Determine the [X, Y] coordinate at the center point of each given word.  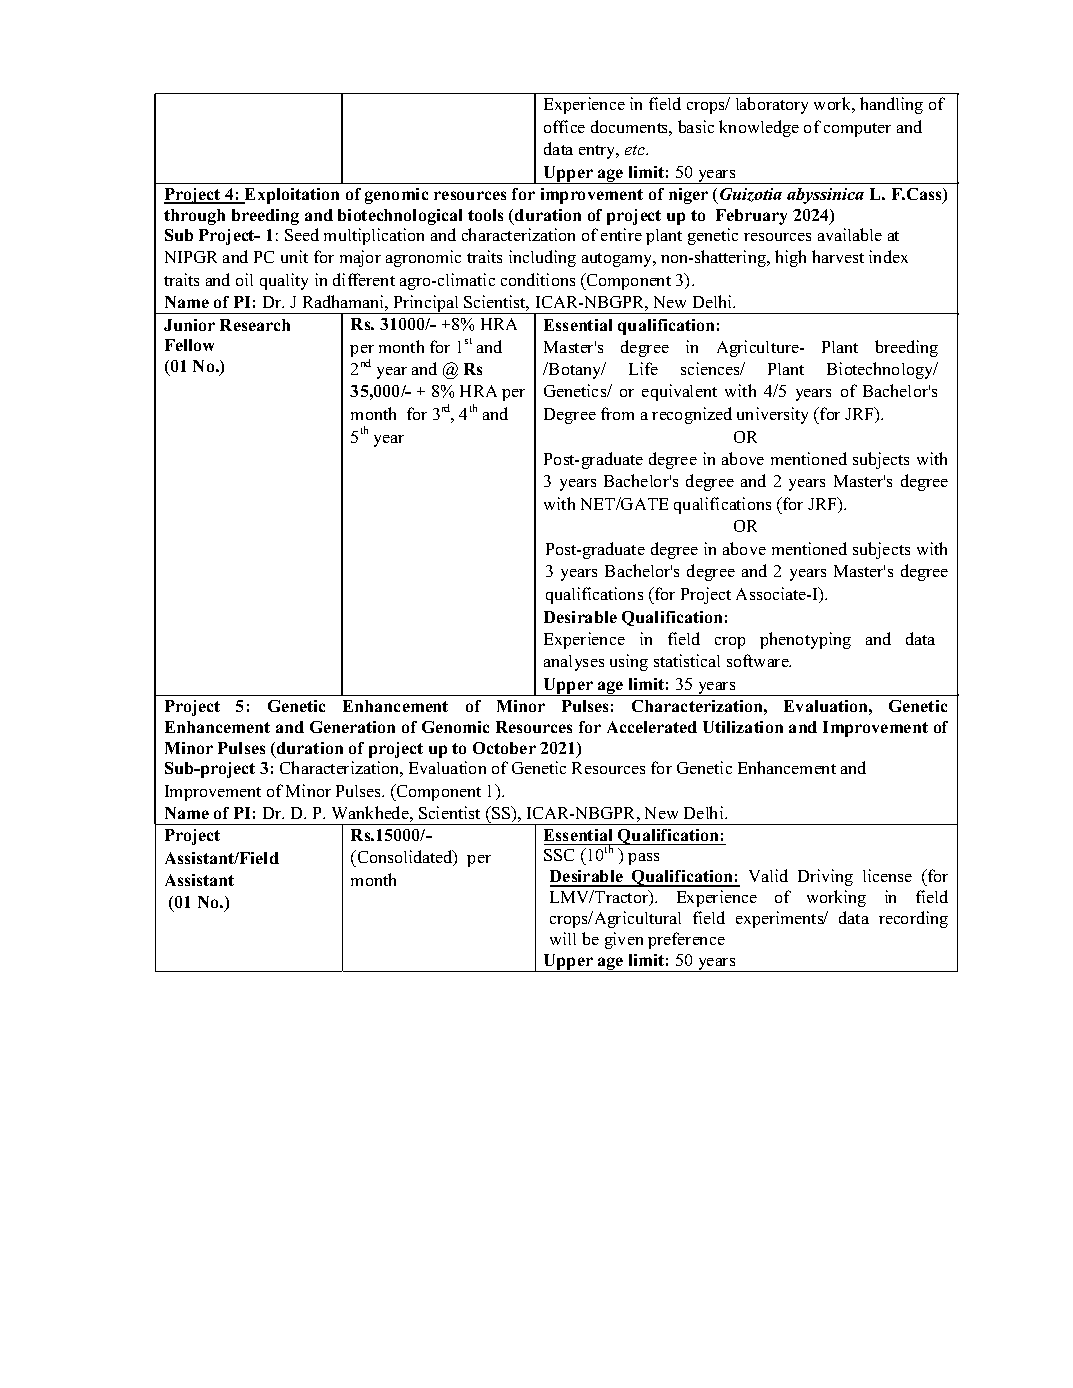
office [564, 126]
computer [857, 130]
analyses [574, 663]
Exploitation [291, 196]
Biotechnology [881, 370]
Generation [352, 727]
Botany [575, 370]
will [563, 938]
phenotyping [805, 640]
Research [255, 325]
